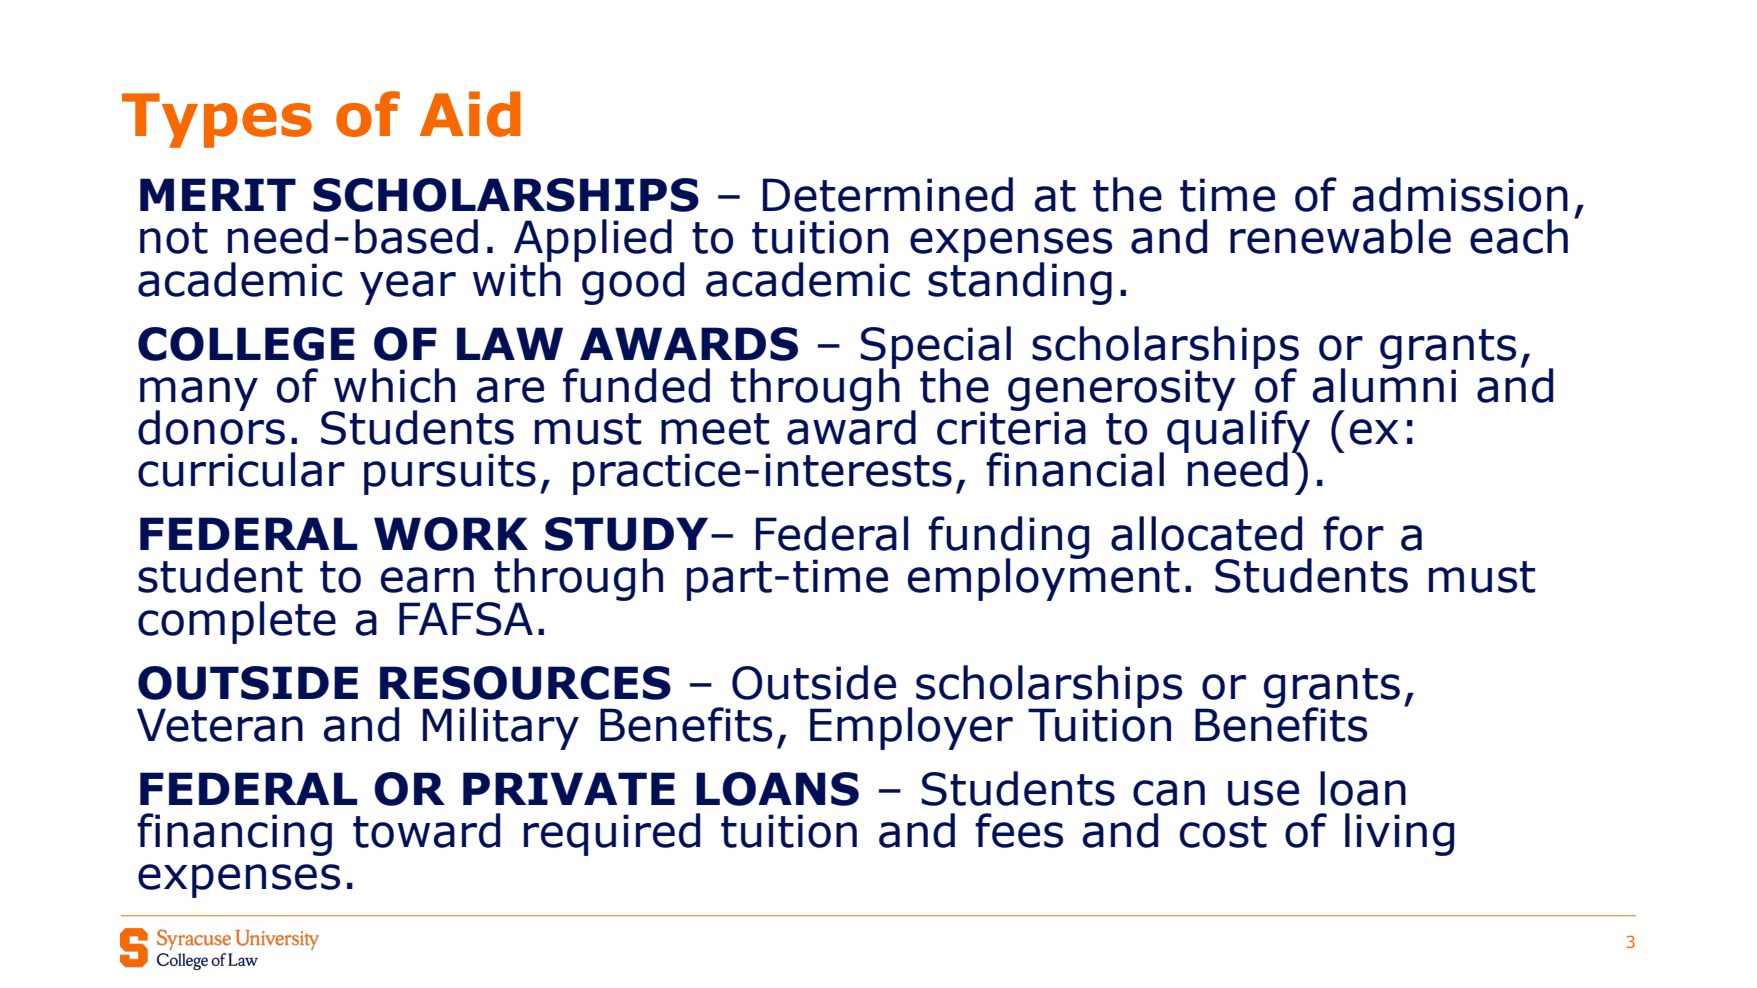 Image resolution: width=1757 pixels, height=988 pixels. I want to click on admission, so click(1460, 194).
